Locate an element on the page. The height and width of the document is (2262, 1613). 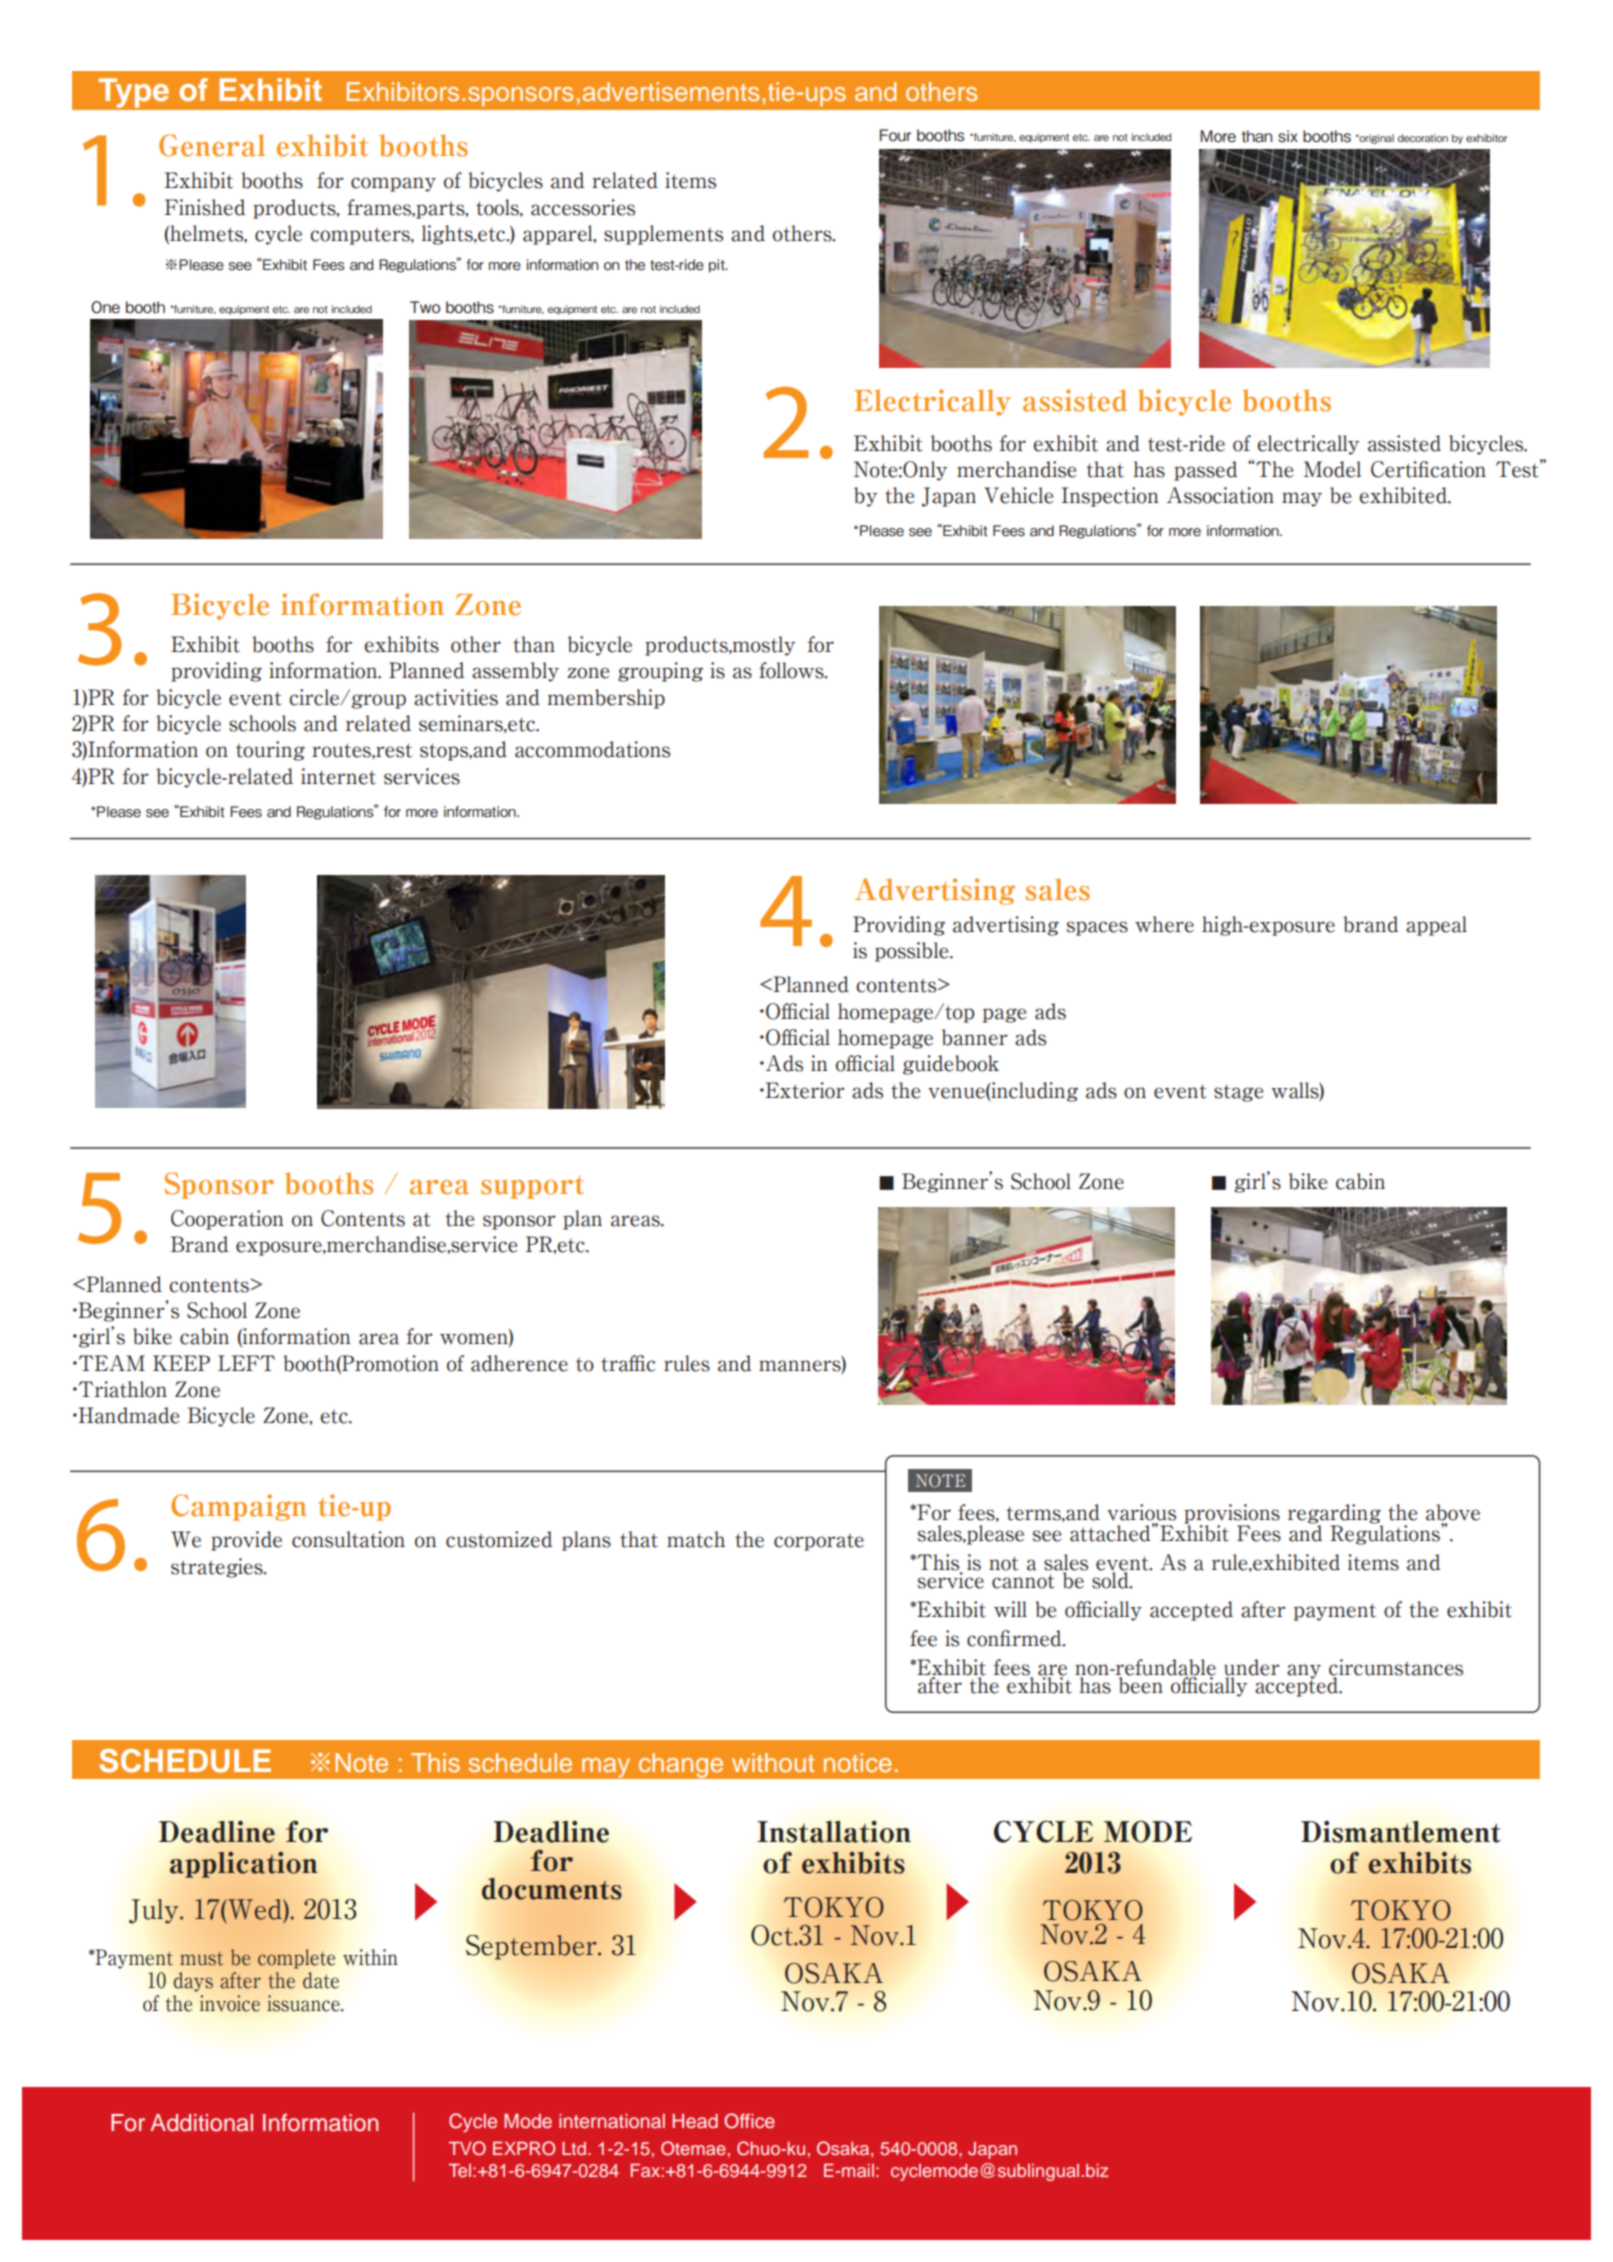
Office is located at coordinates (749, 2121).
